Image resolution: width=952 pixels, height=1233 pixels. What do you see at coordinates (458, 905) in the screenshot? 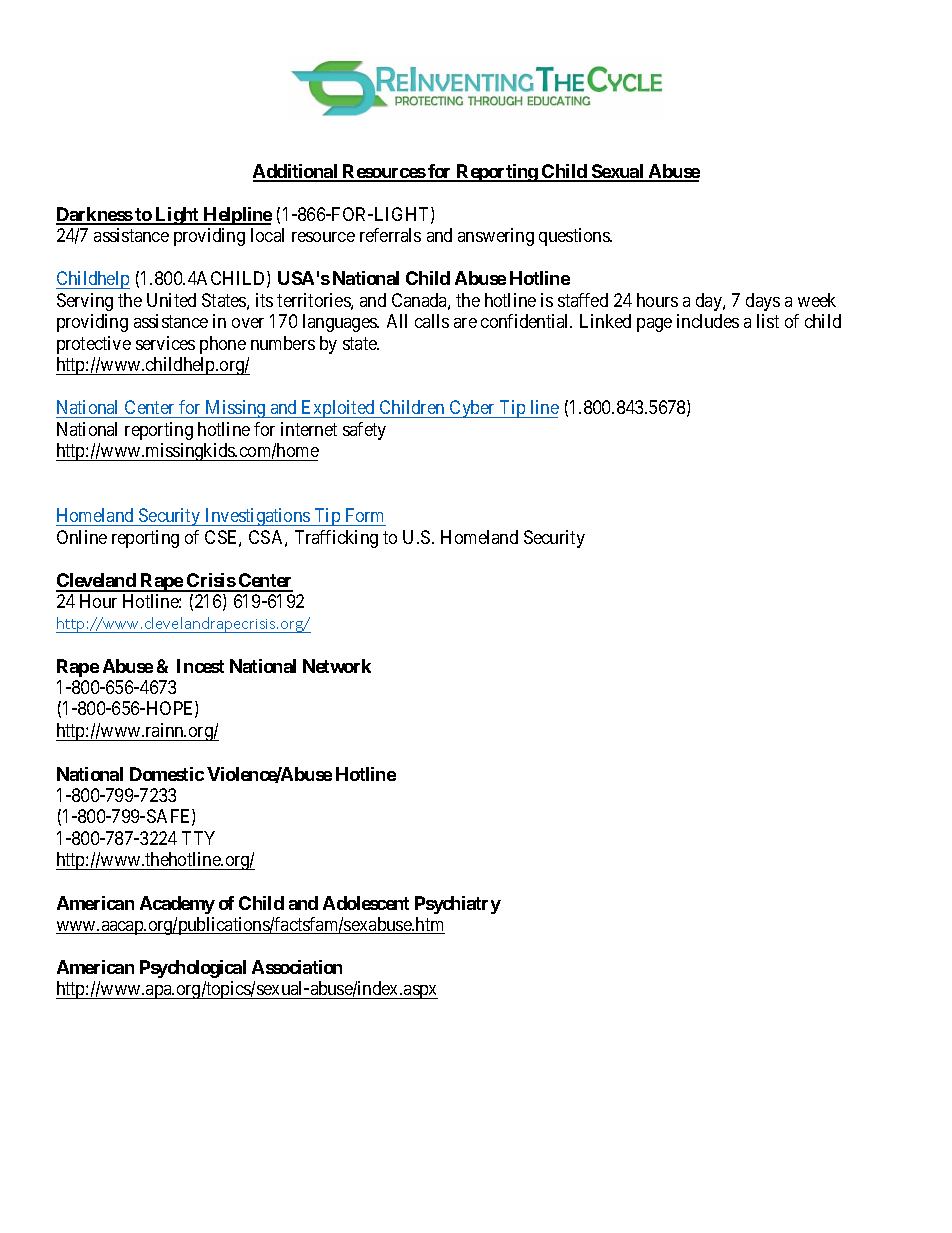
I see `Psychiatry` at bounding box center [458, 905].
